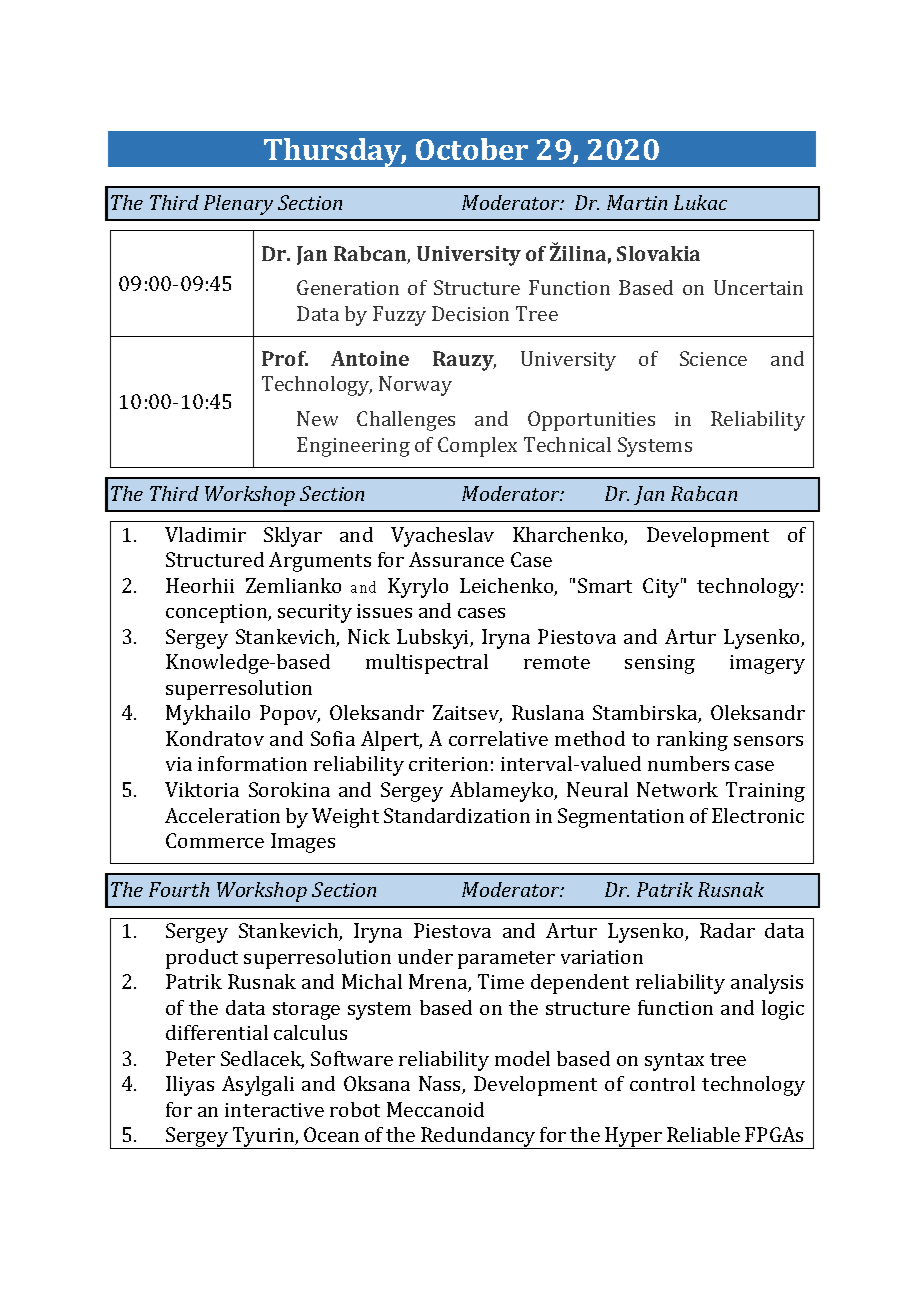  What do you see at coordinates (274, 1110) in the screenshot?
I see `interactive` at bounding box center [274, 1110].
